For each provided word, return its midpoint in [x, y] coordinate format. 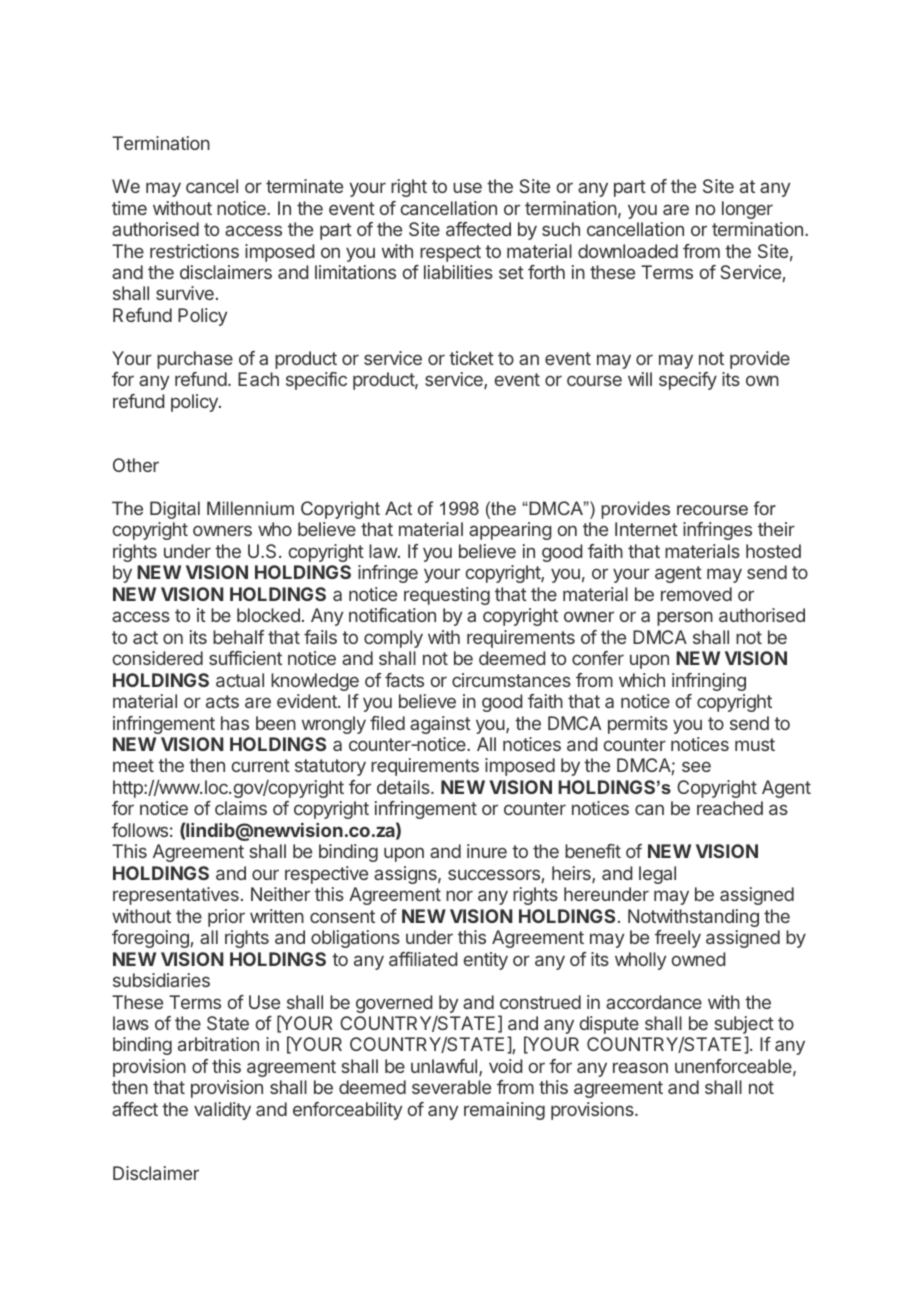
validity [222, 1111]
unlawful [445, 1067]
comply [393, 639]
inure [487, 851]
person [685, 618]
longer [747, 210]
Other [136, 465]
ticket [471, 358]
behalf [238, 637]
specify [688, 381]
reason [640, 1067]
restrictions [194, 251]
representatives [176, 896]
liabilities [458, 272]
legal [657, 875]
